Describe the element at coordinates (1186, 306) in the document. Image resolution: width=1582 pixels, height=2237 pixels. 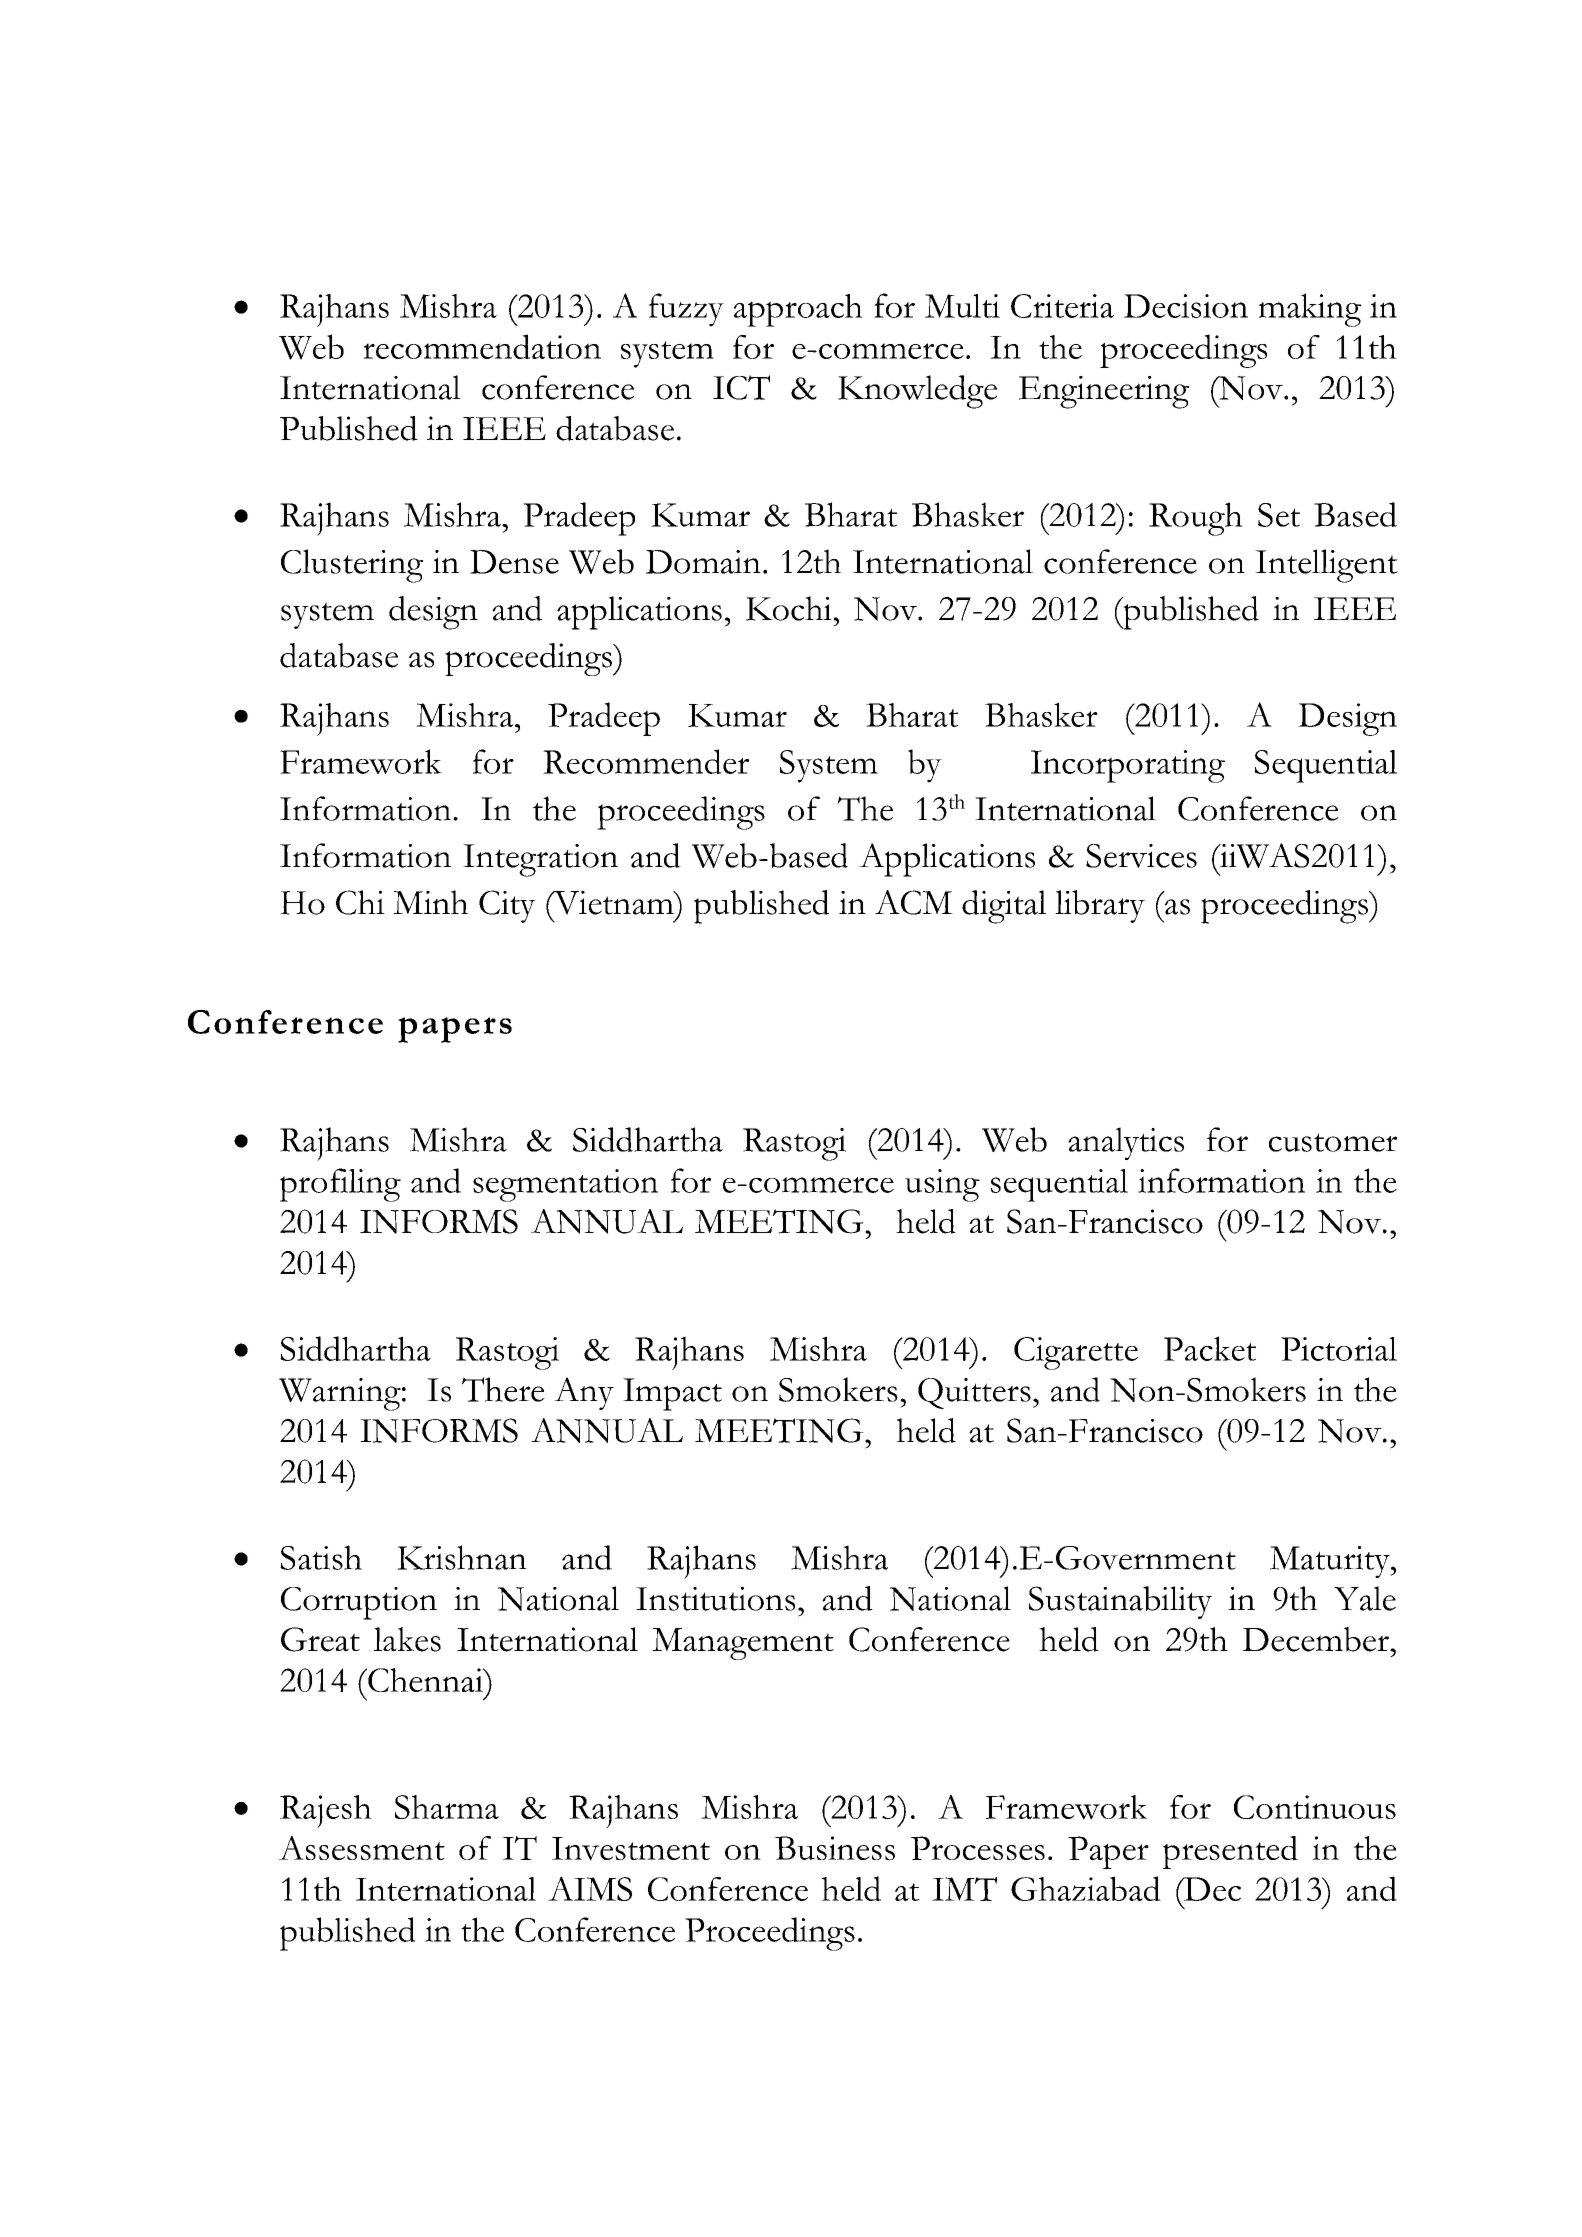
I see `Decision` at that location.
